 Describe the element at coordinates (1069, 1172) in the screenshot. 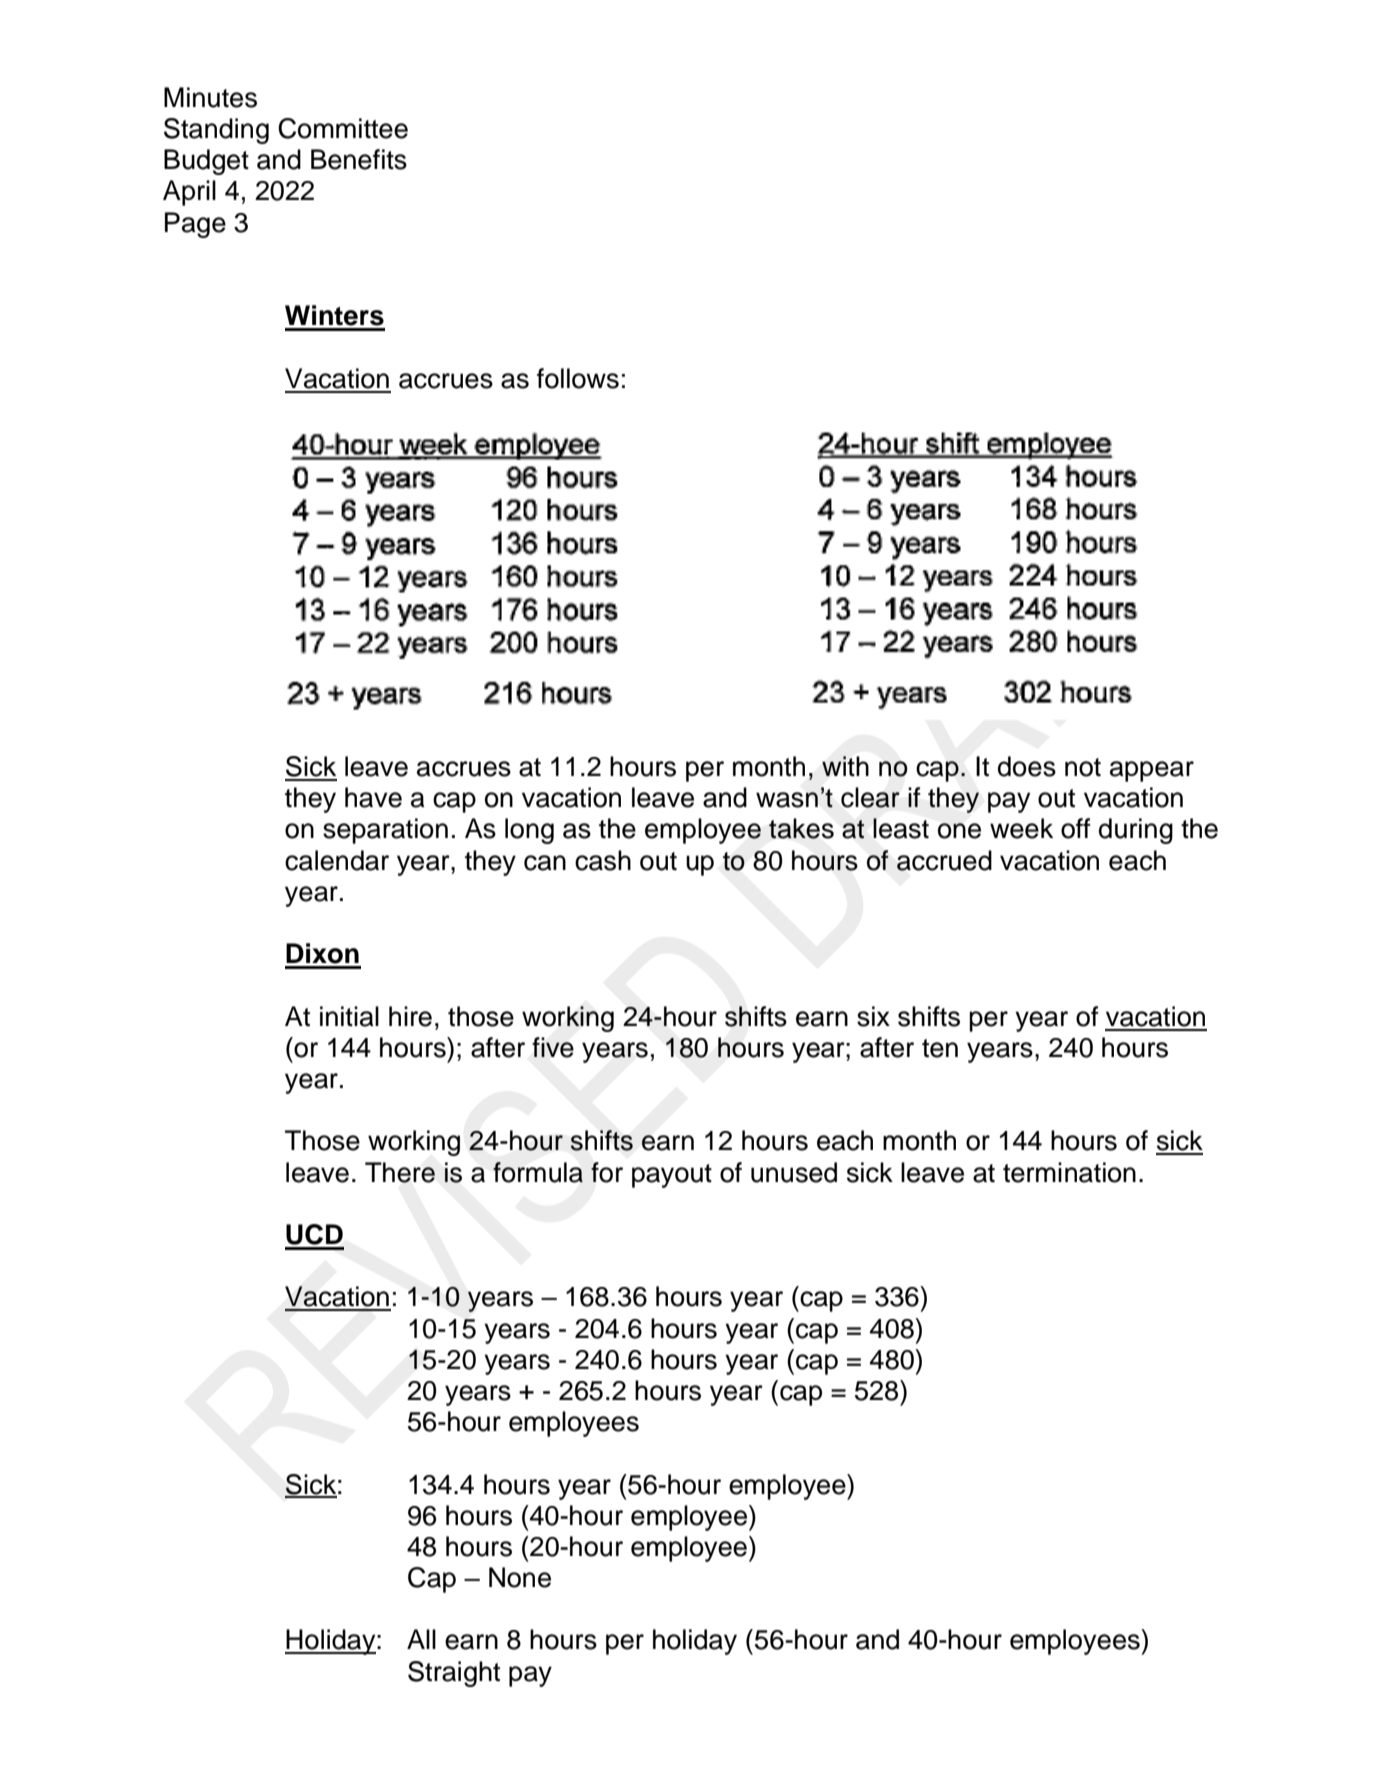

I see `termination` at that location.
